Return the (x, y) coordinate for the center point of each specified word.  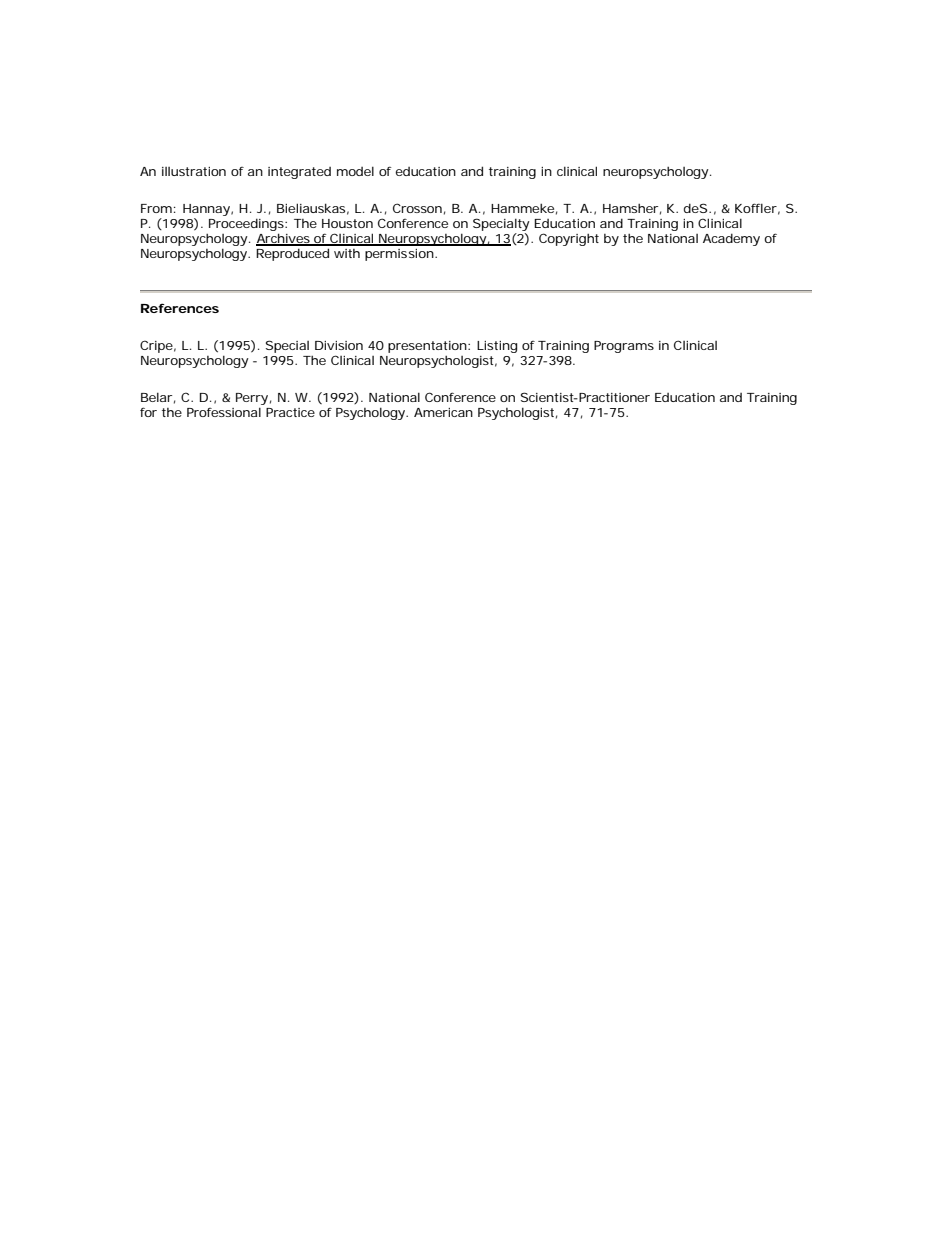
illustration (194, 171)
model (355, 171)
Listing (497, 347)
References (180, 308)
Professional (224, 412)
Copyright (569, 239)
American (443, 412)
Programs (624, 347)
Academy (731, 239)
